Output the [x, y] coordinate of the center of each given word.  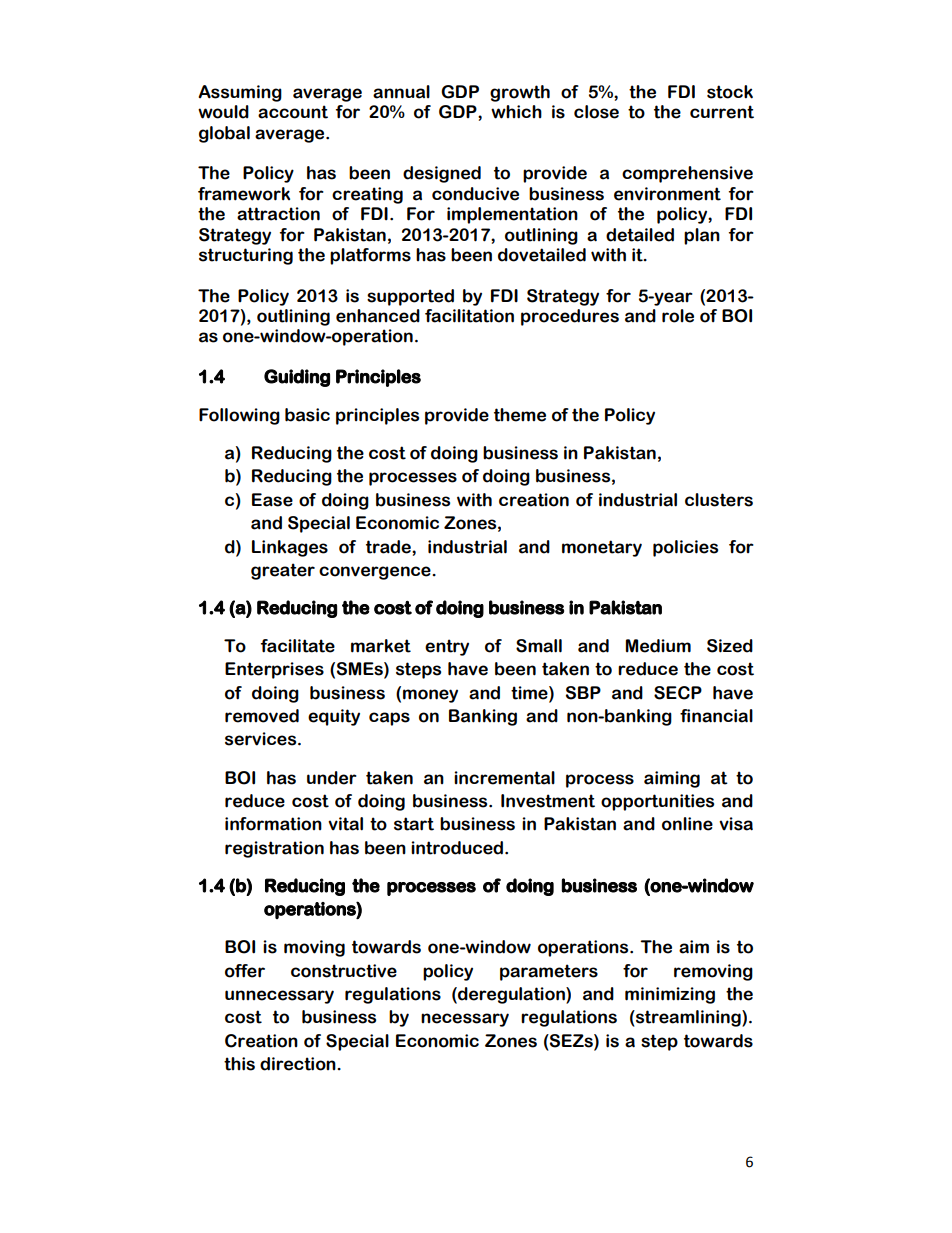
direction [299, 1064]
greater [283, 571]
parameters [549, 972]
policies [685, 548]
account [293, 112]
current [722, 112]
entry [447, 647]
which [516, 112]
